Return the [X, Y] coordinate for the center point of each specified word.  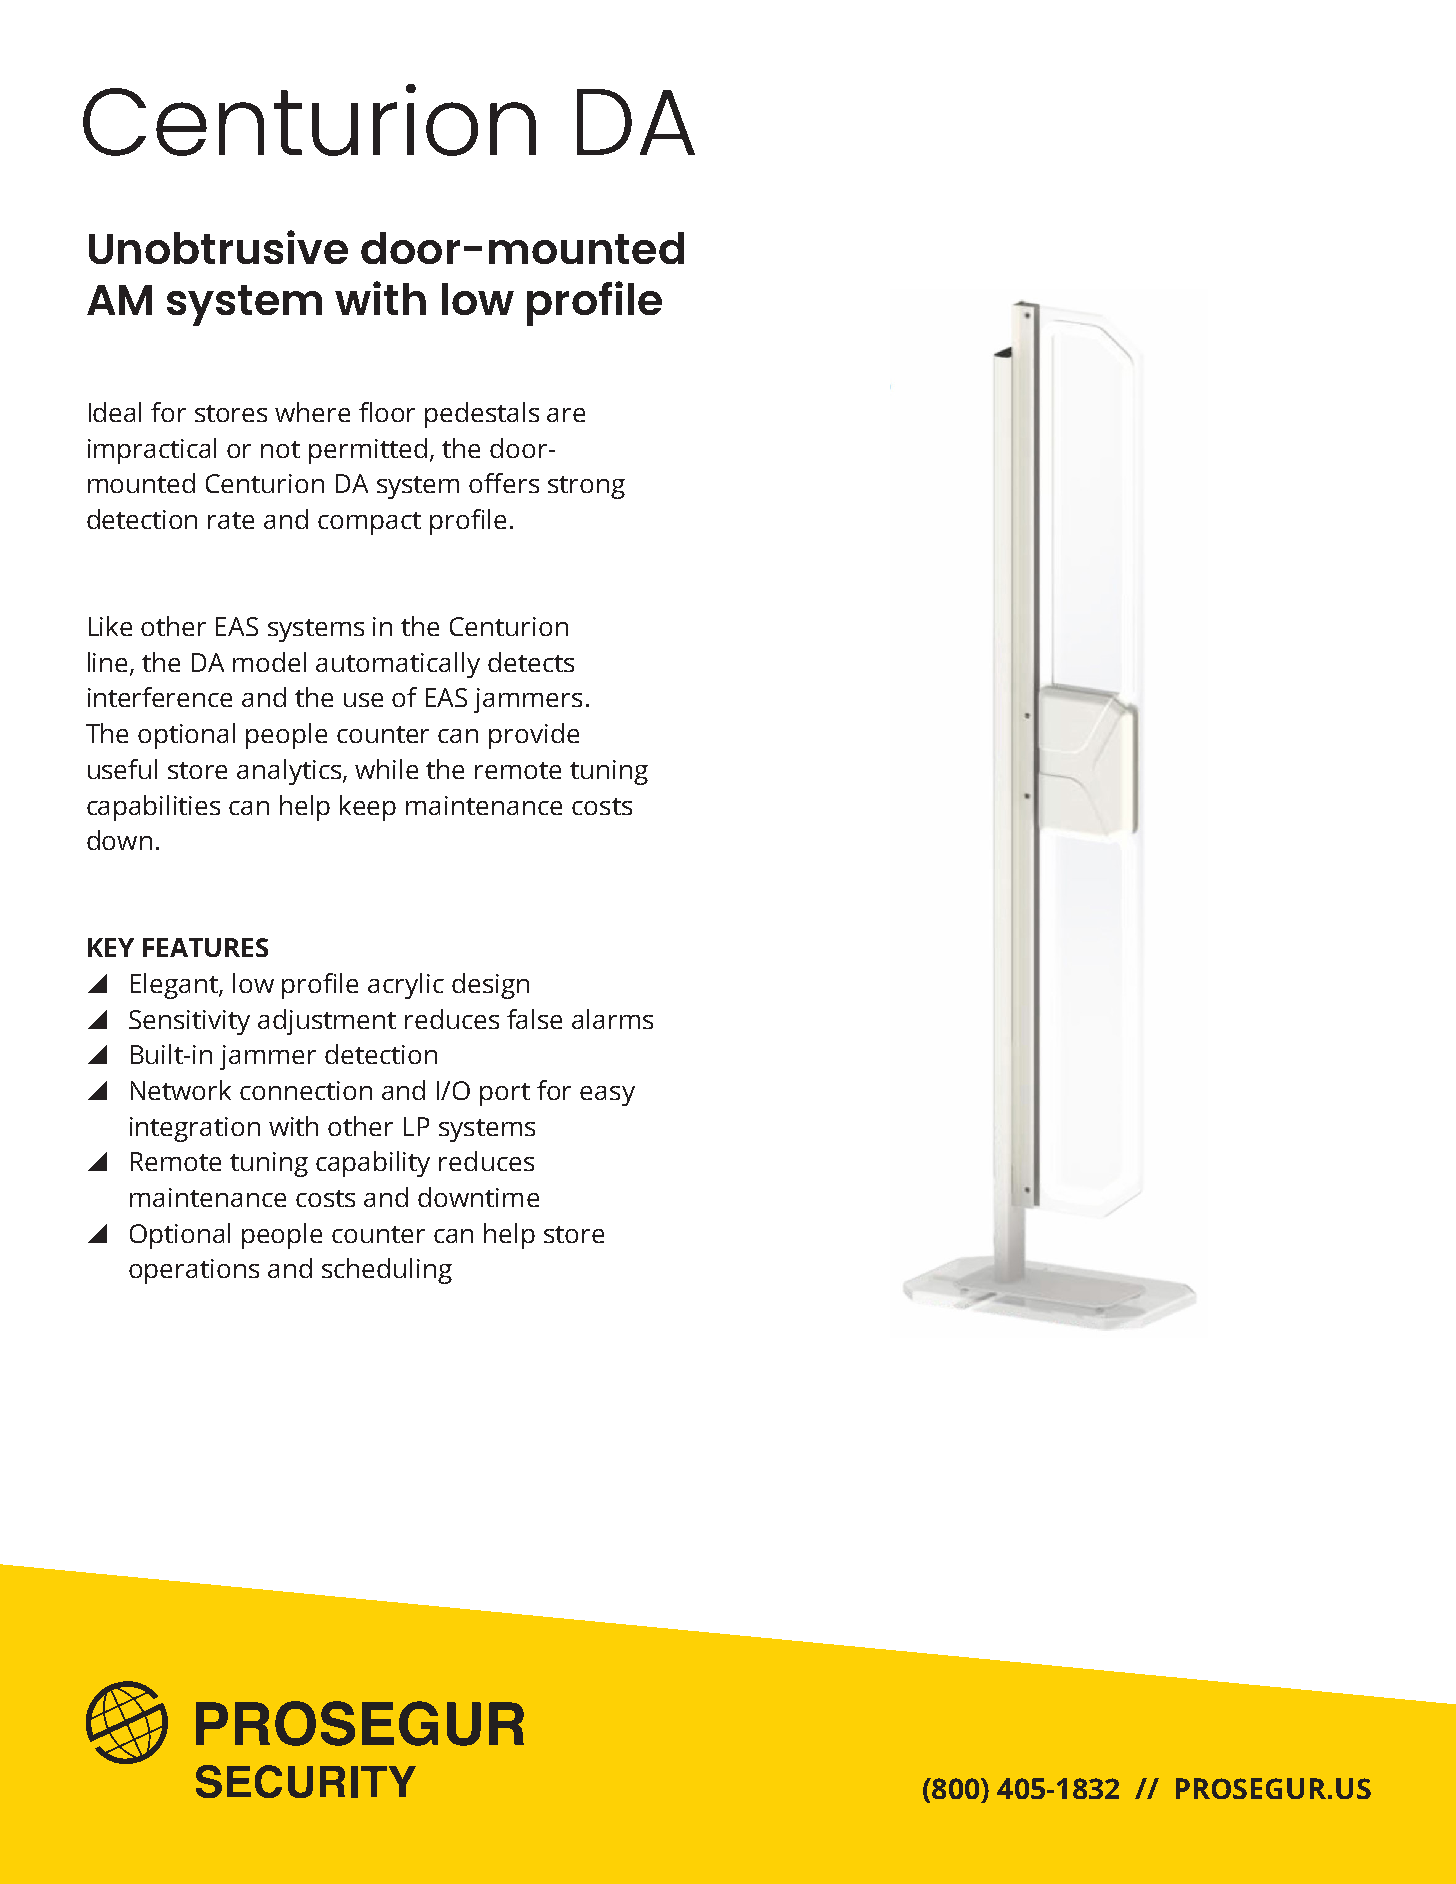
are [566, 415]
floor [387, 412]
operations [194, 1271]
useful [122, 769]
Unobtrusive [218, 247]
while [386, 769]
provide [534, 736]
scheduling [387, 1271]
